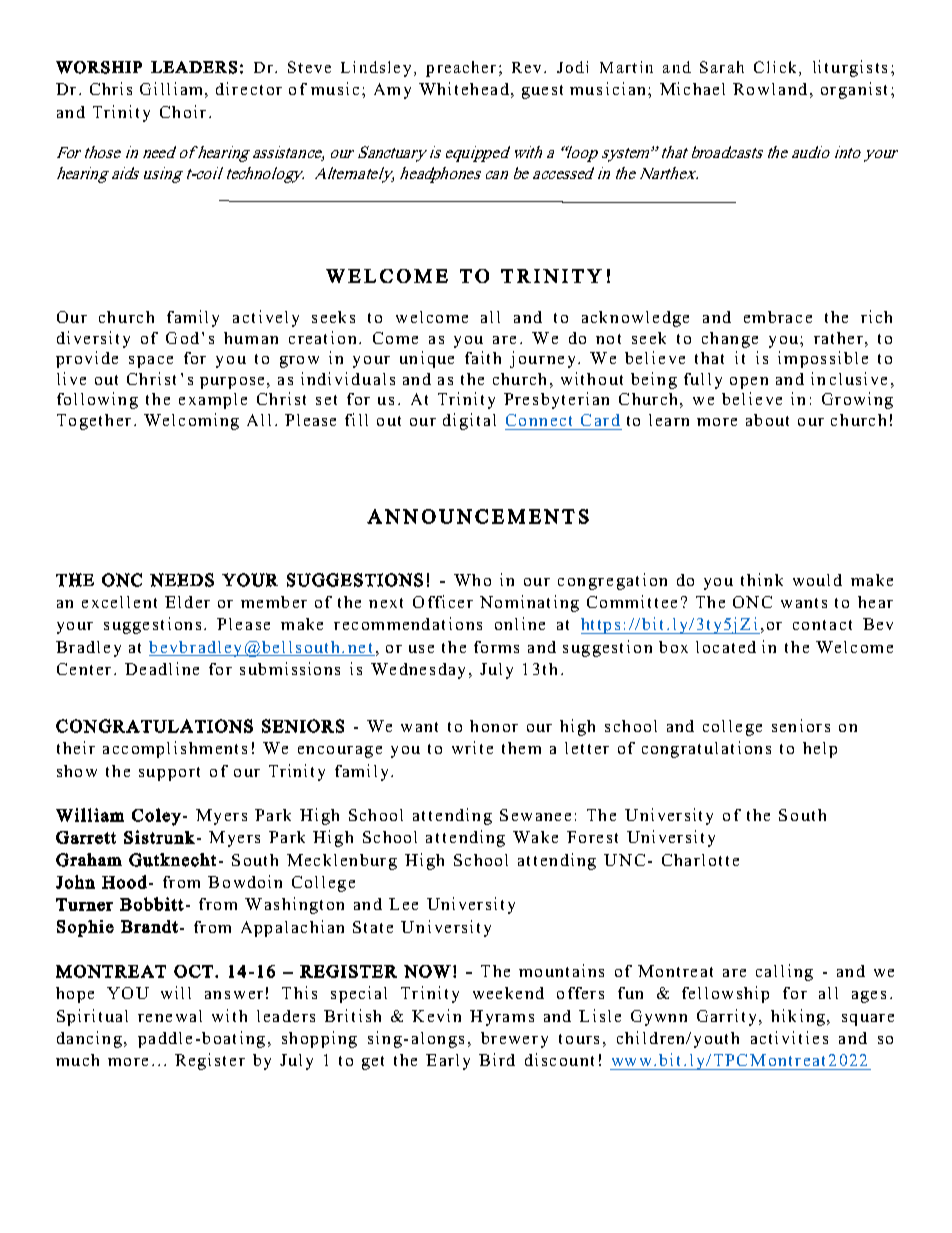 This screenshot has height=1233, width=952. I want to click on Who, so click(472, 580).
